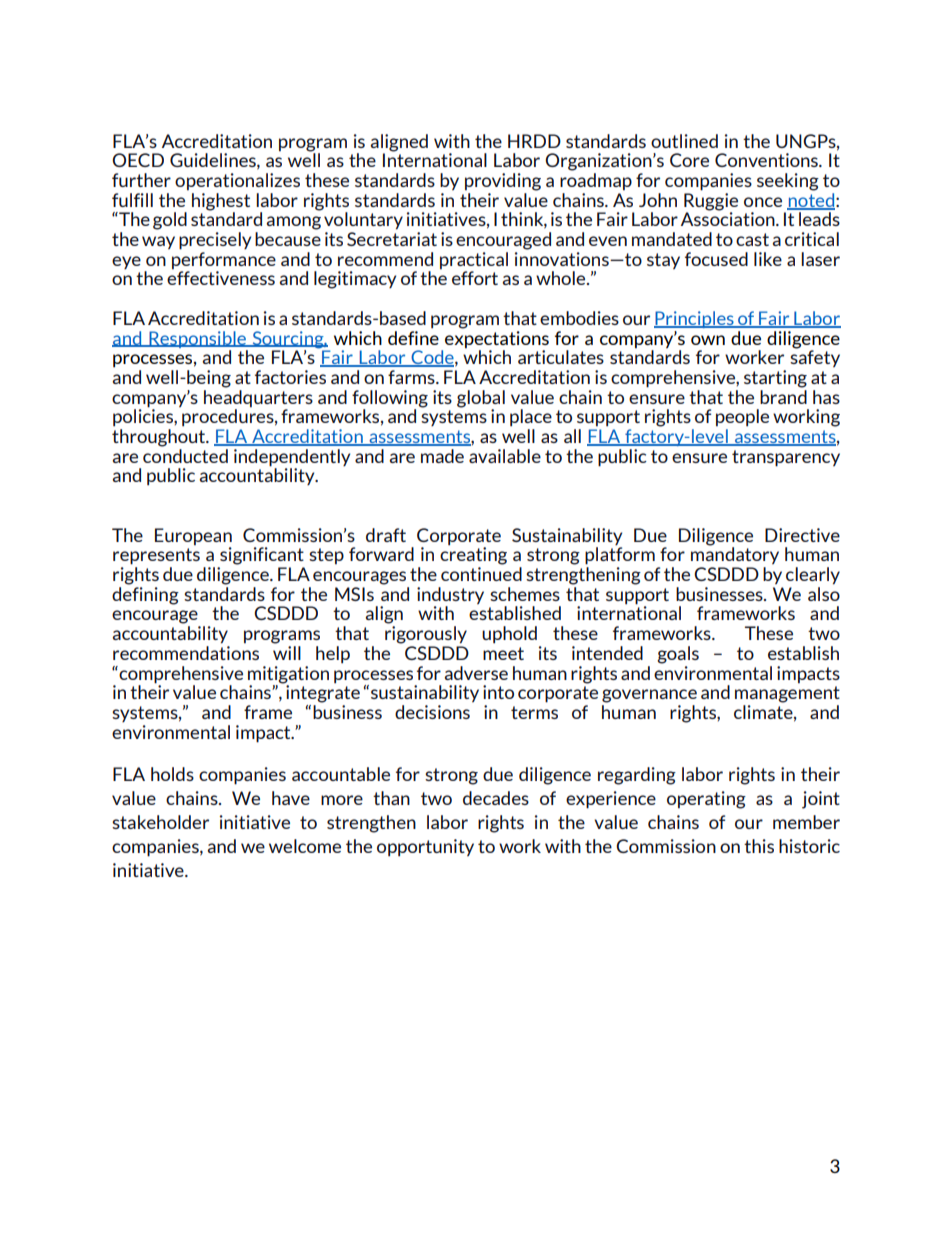 Image resolution: width=952 pixels, height=1233 pixels. Describe the element at coordinates (160, 822) in the image. I see `stakeholder` at that location.
